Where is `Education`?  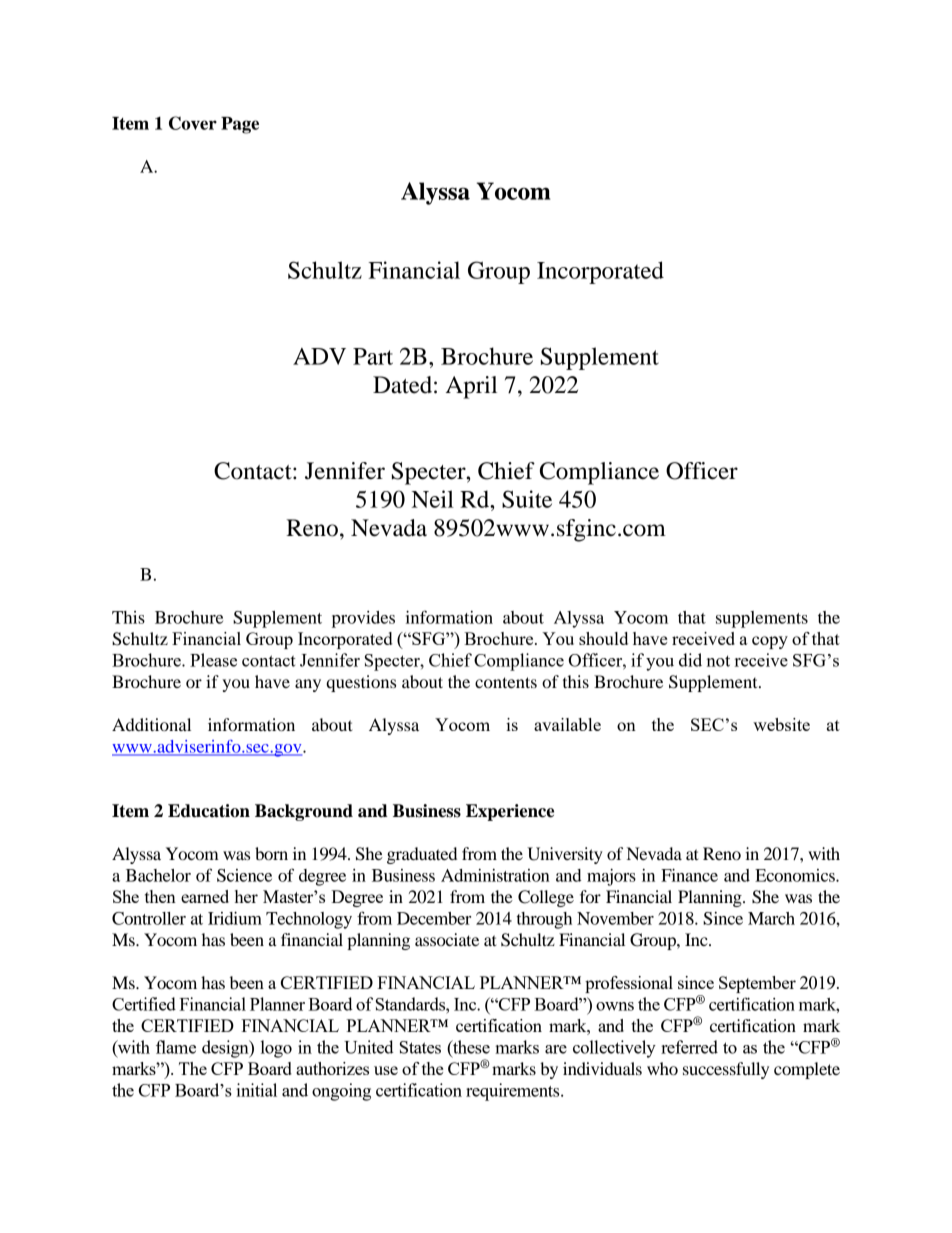
Education is located at coordinates (209, 811).
